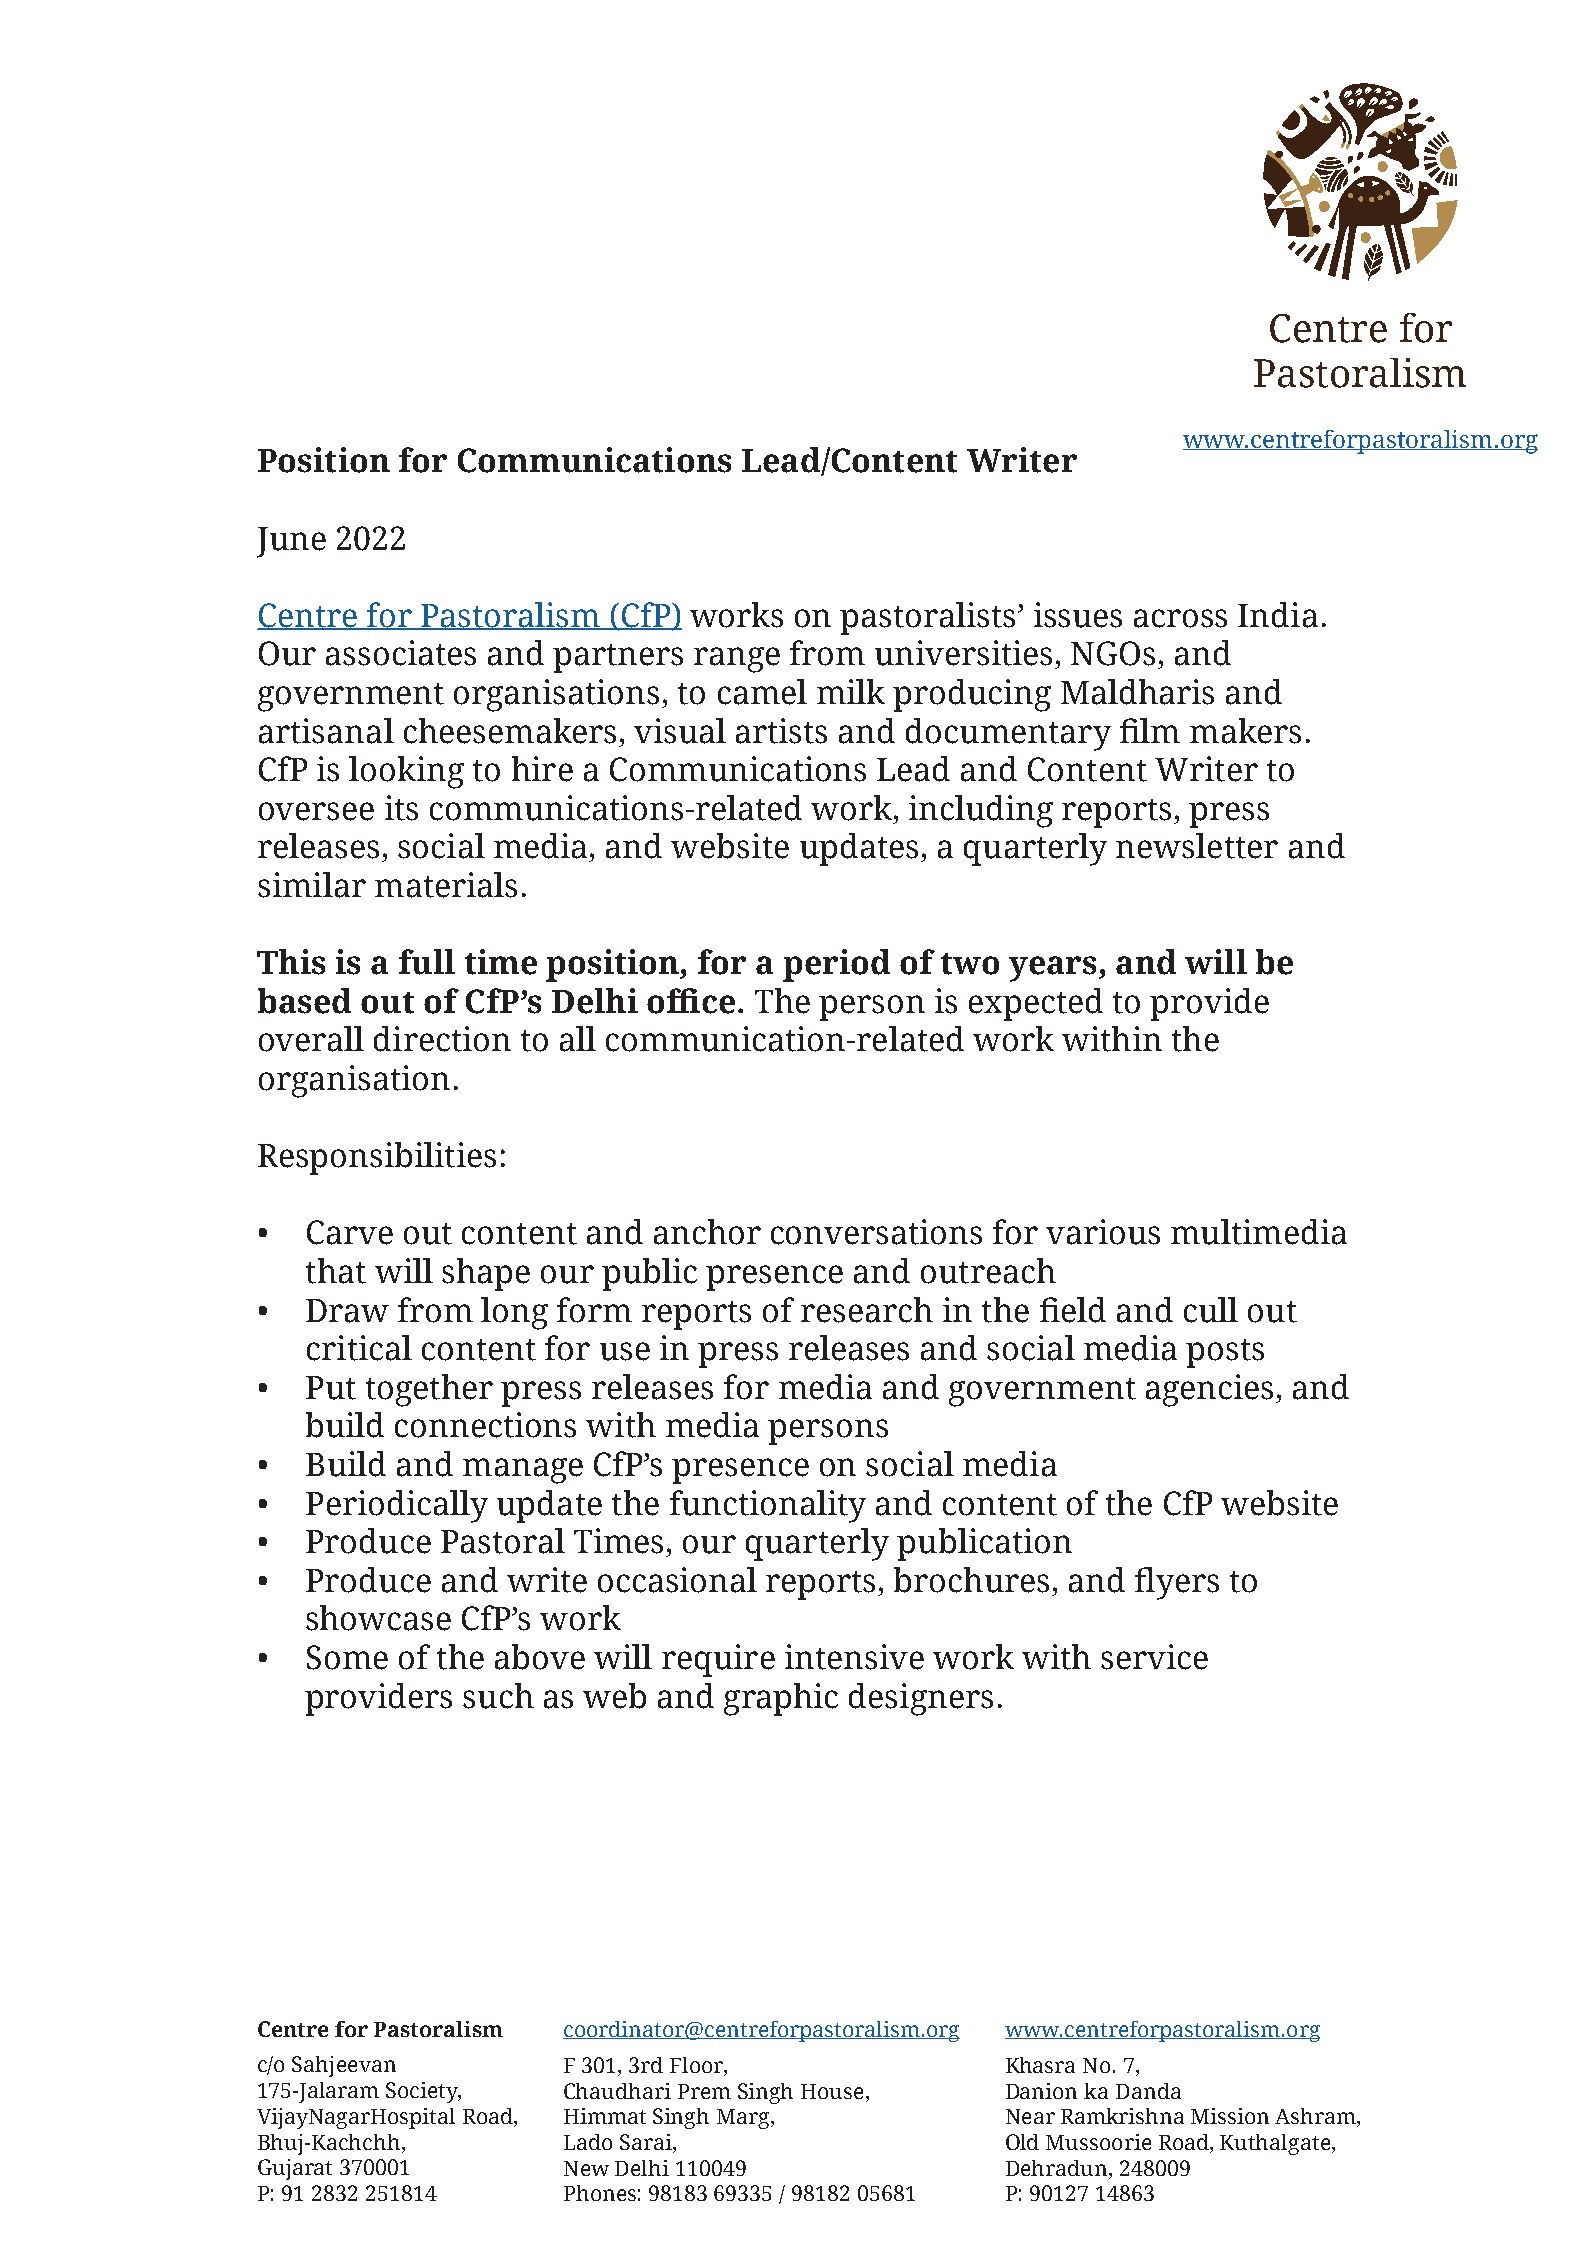 This screenshot has height=2256, width=1596. I want to click on research, so click(867, 1310).
